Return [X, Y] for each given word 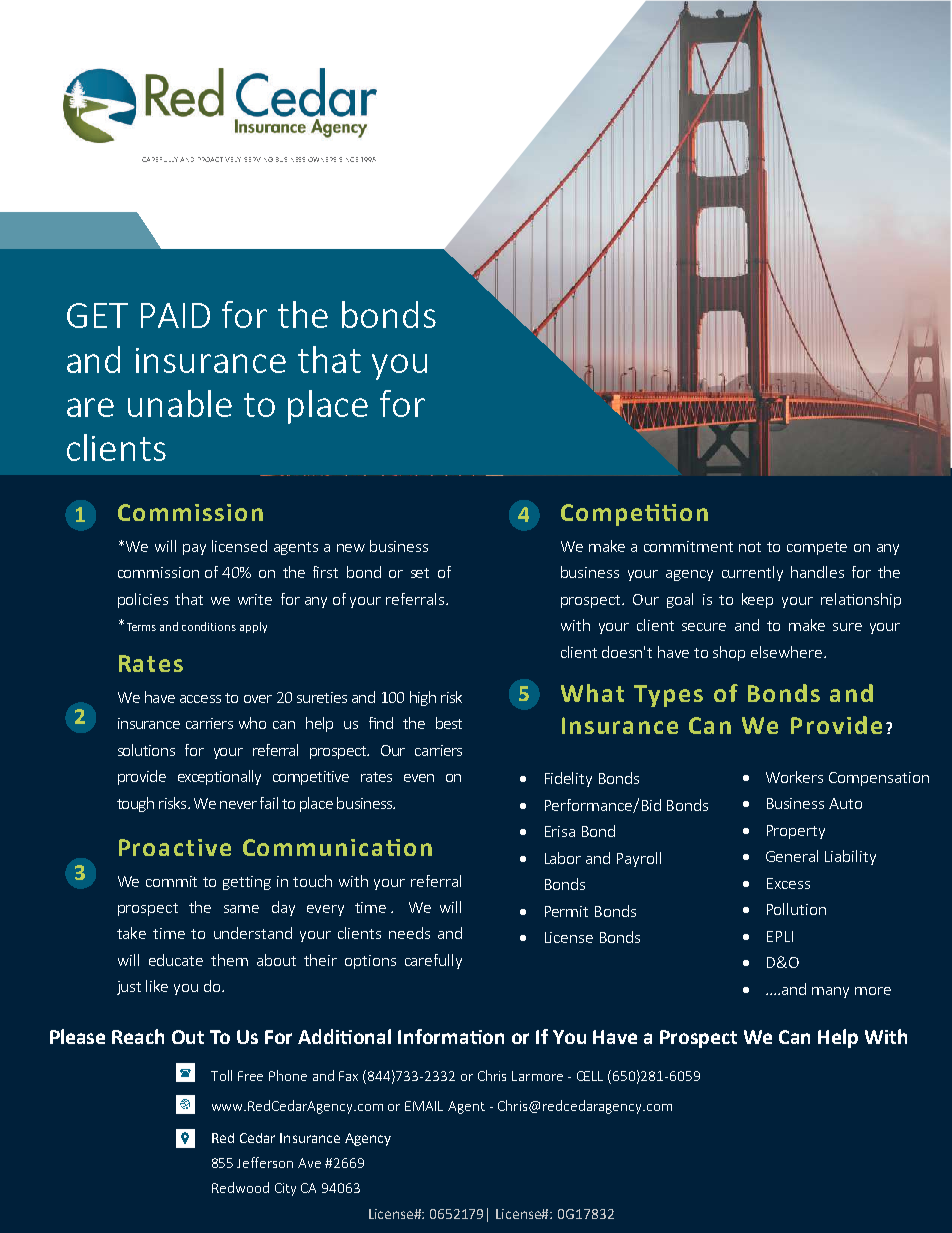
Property [796, 832]
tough [135, 804]
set [420, 573]
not [750, 547]
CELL [590, 1076]
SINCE [348, 159]
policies [143, 600]
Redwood [240, 1187]
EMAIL [424, 1106]
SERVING [258, 159]
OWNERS [322, 159]
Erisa [560, 831]
